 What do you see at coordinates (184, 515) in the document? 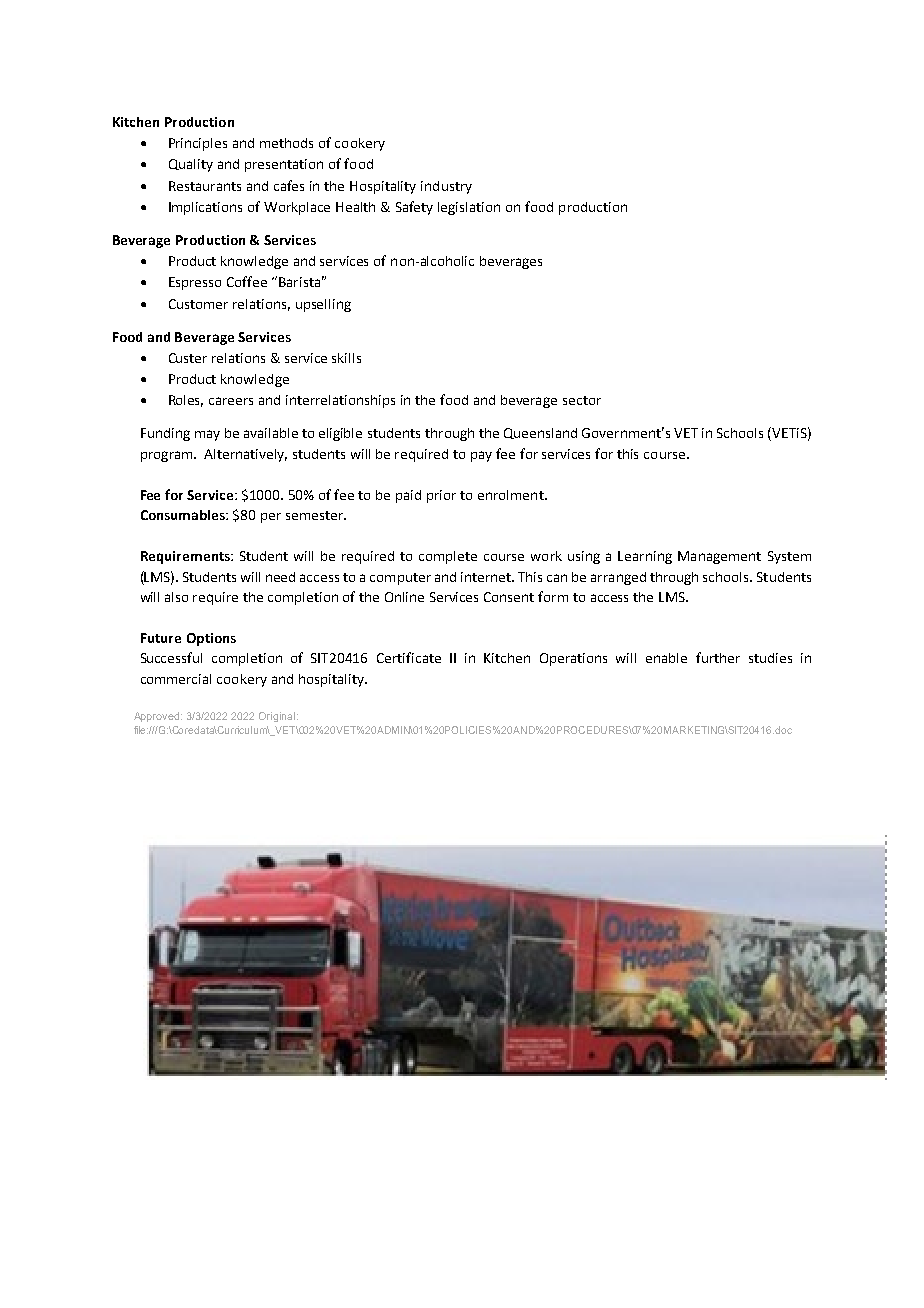
I see `Consumables` at bounding box center [184, 515].
